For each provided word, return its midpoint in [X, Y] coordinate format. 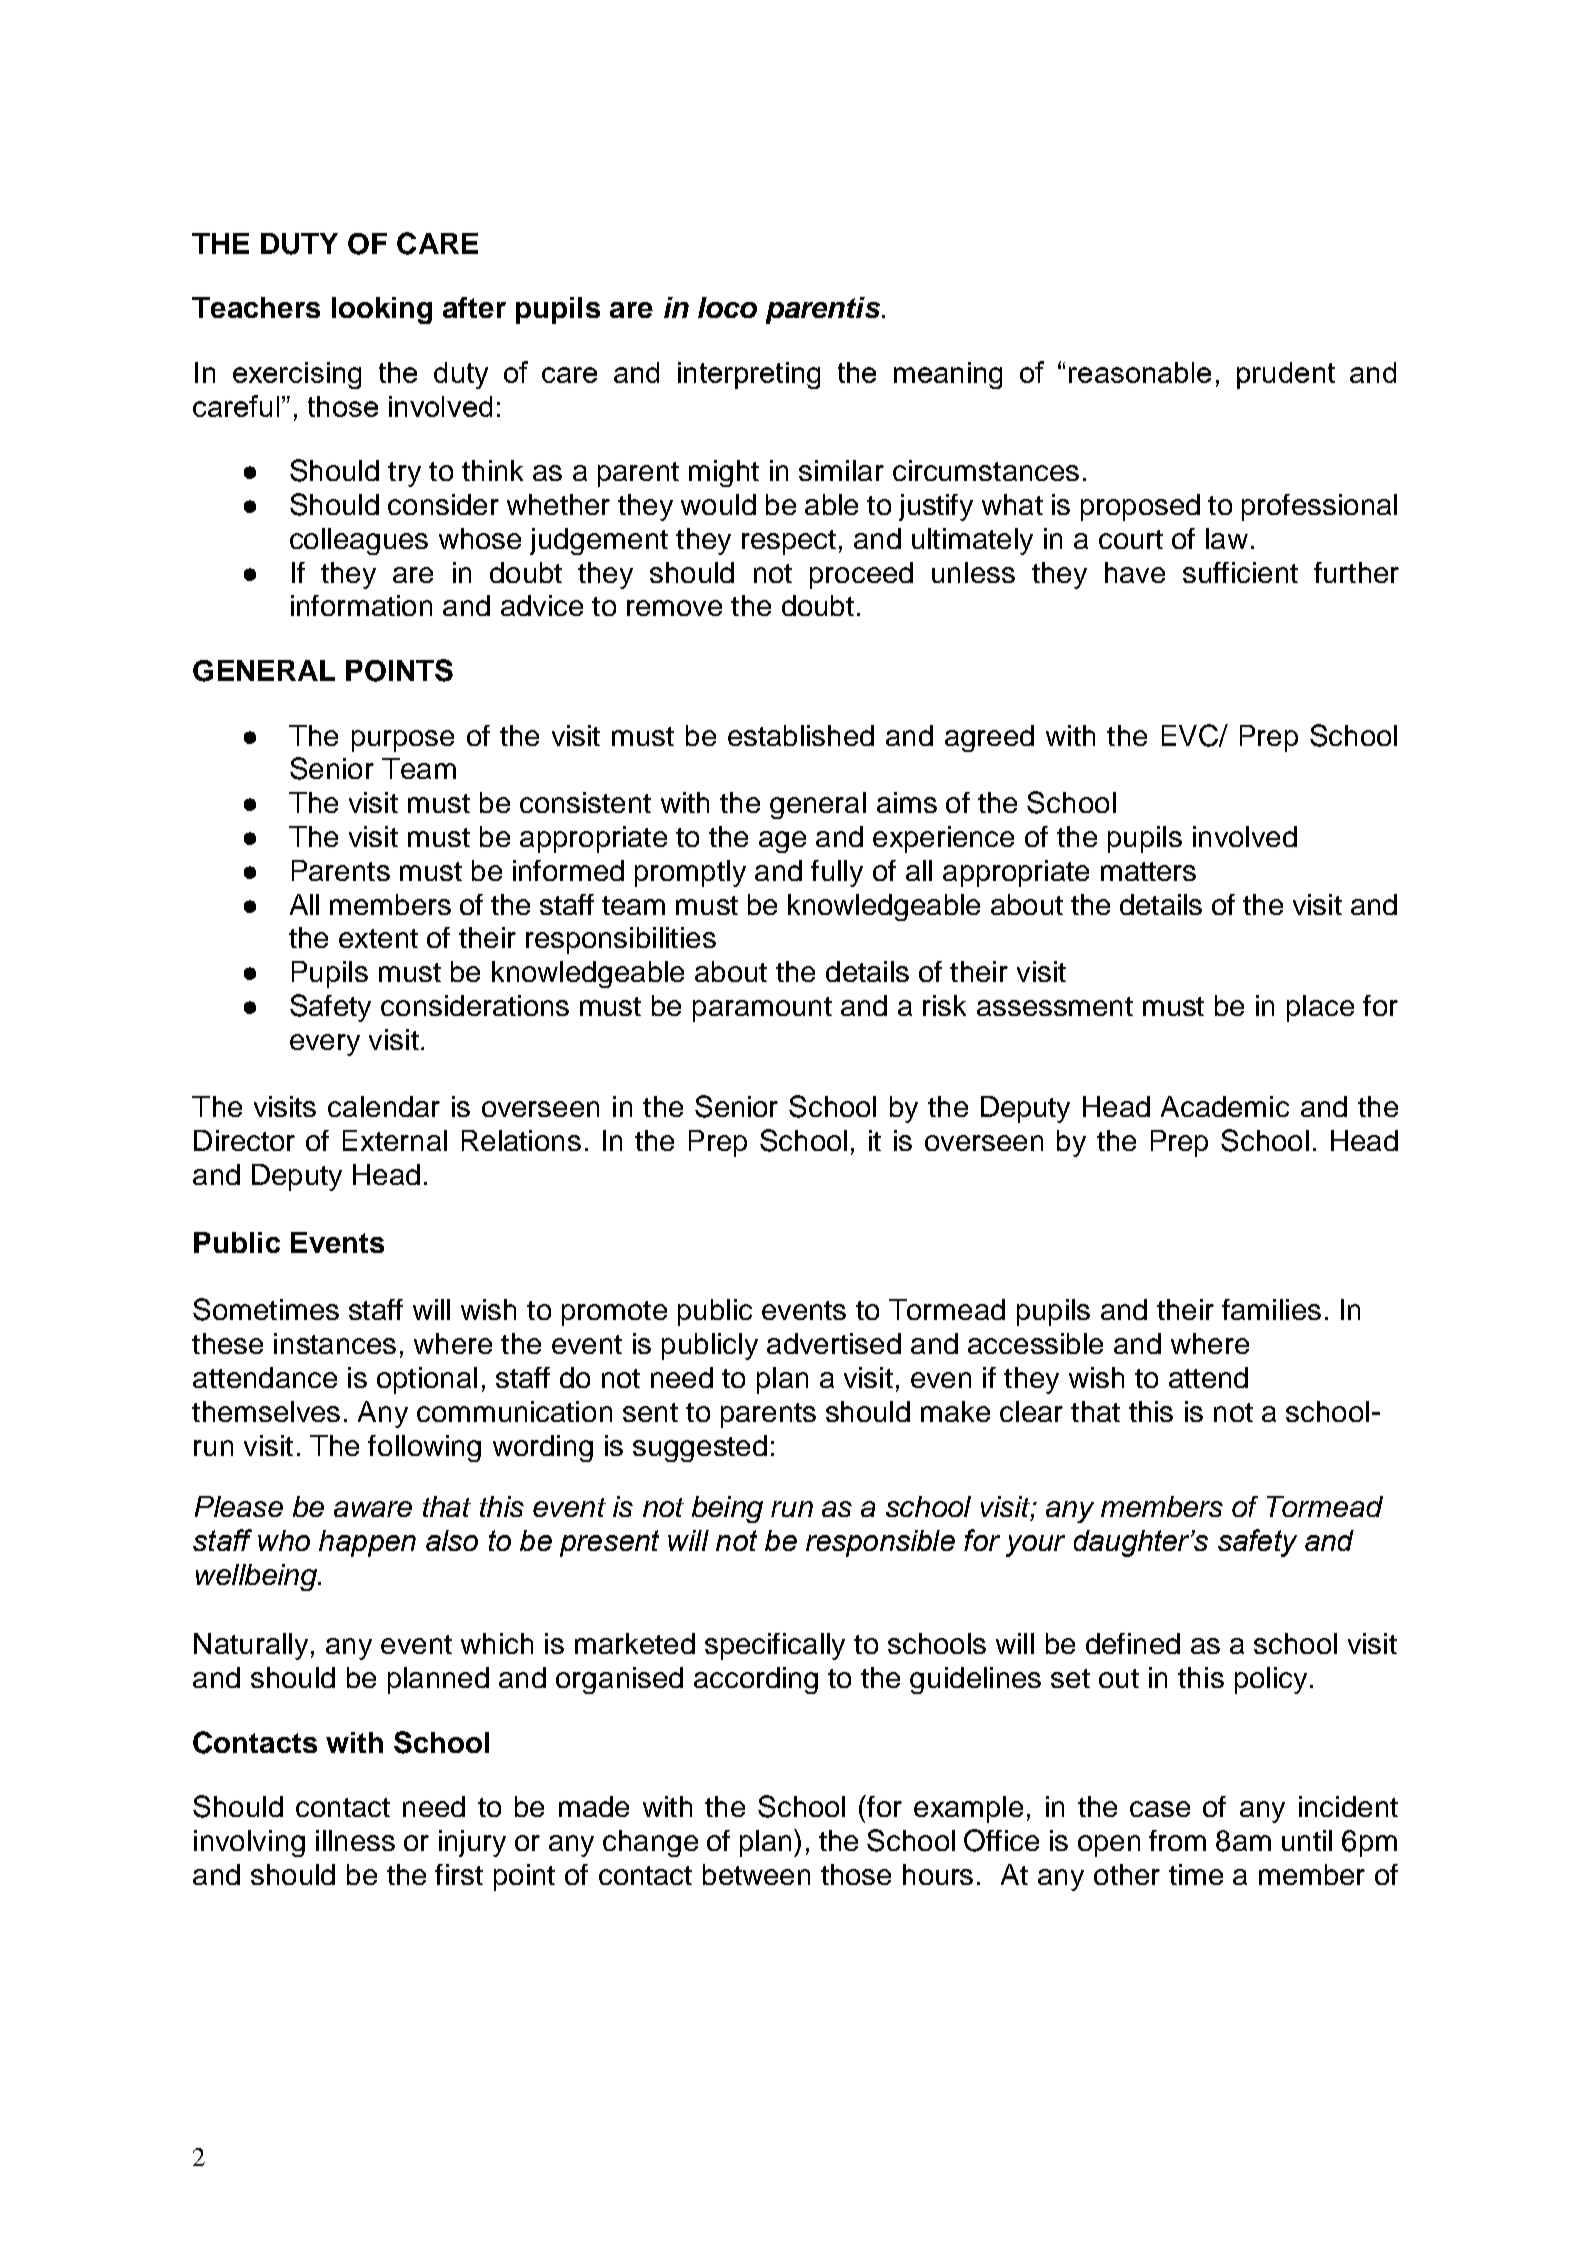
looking [382, 310]
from [1177, 1840]
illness [355, 1840]
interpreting [749, 375]
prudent [1286, 375]
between [756, 1874]
